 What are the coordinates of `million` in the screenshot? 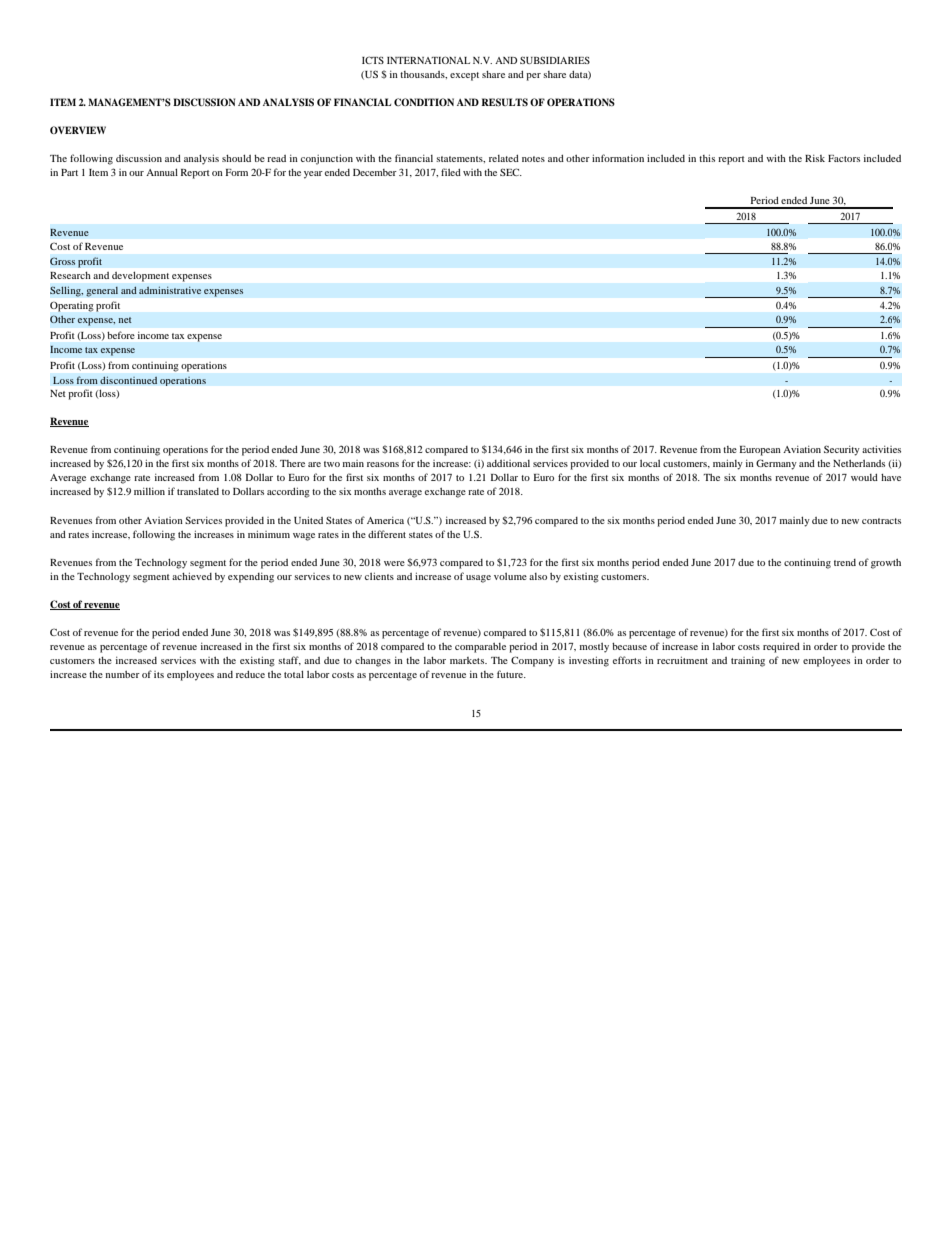 It's located at (149, 491).
